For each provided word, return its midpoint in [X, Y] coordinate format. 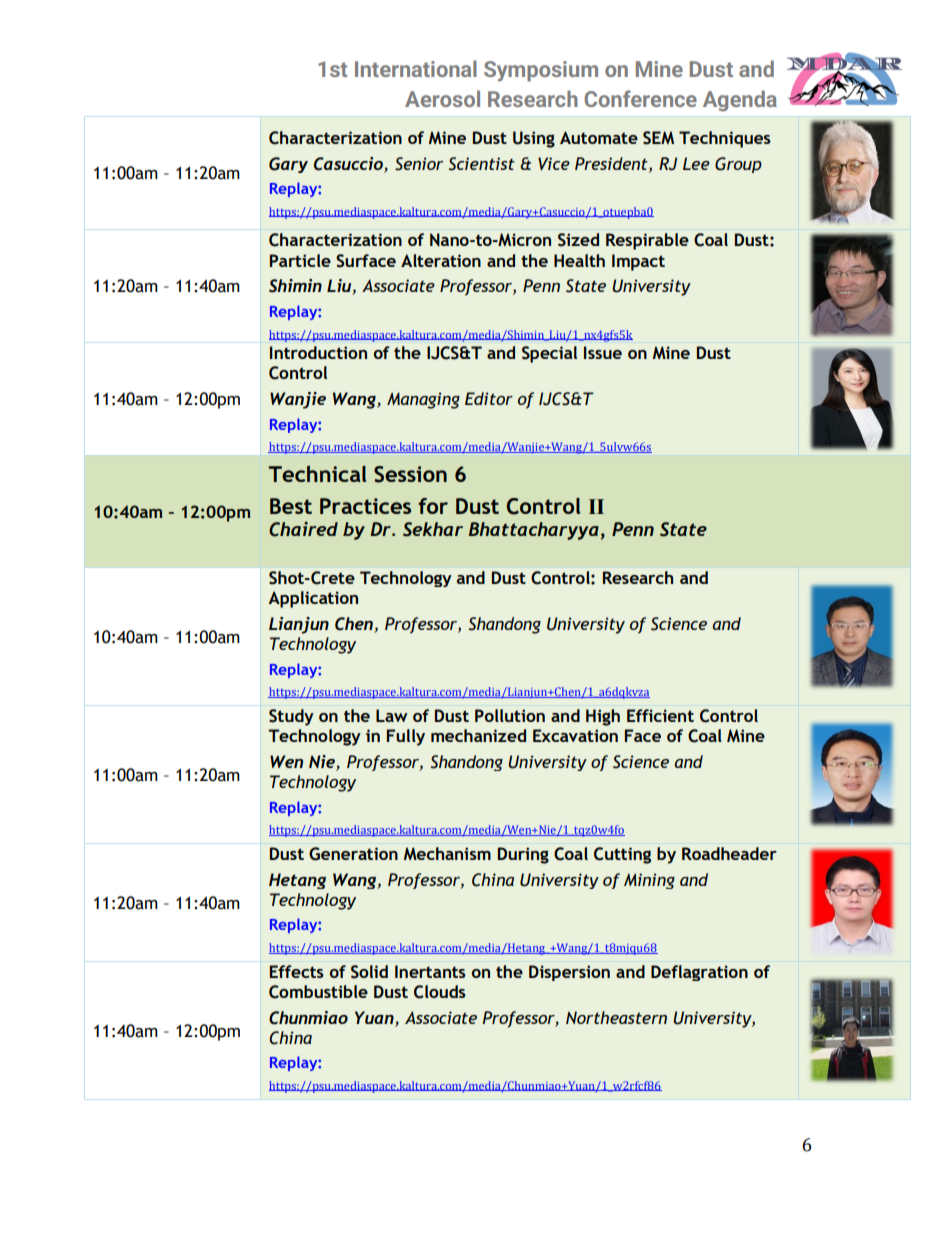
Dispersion [569, 973]
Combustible [318, 992]
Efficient [660, 715]
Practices [365, 506]
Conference [640, 98]
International [416, 68]
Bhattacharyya [534, 531]
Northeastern [616, 1017]
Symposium [541, 71]
